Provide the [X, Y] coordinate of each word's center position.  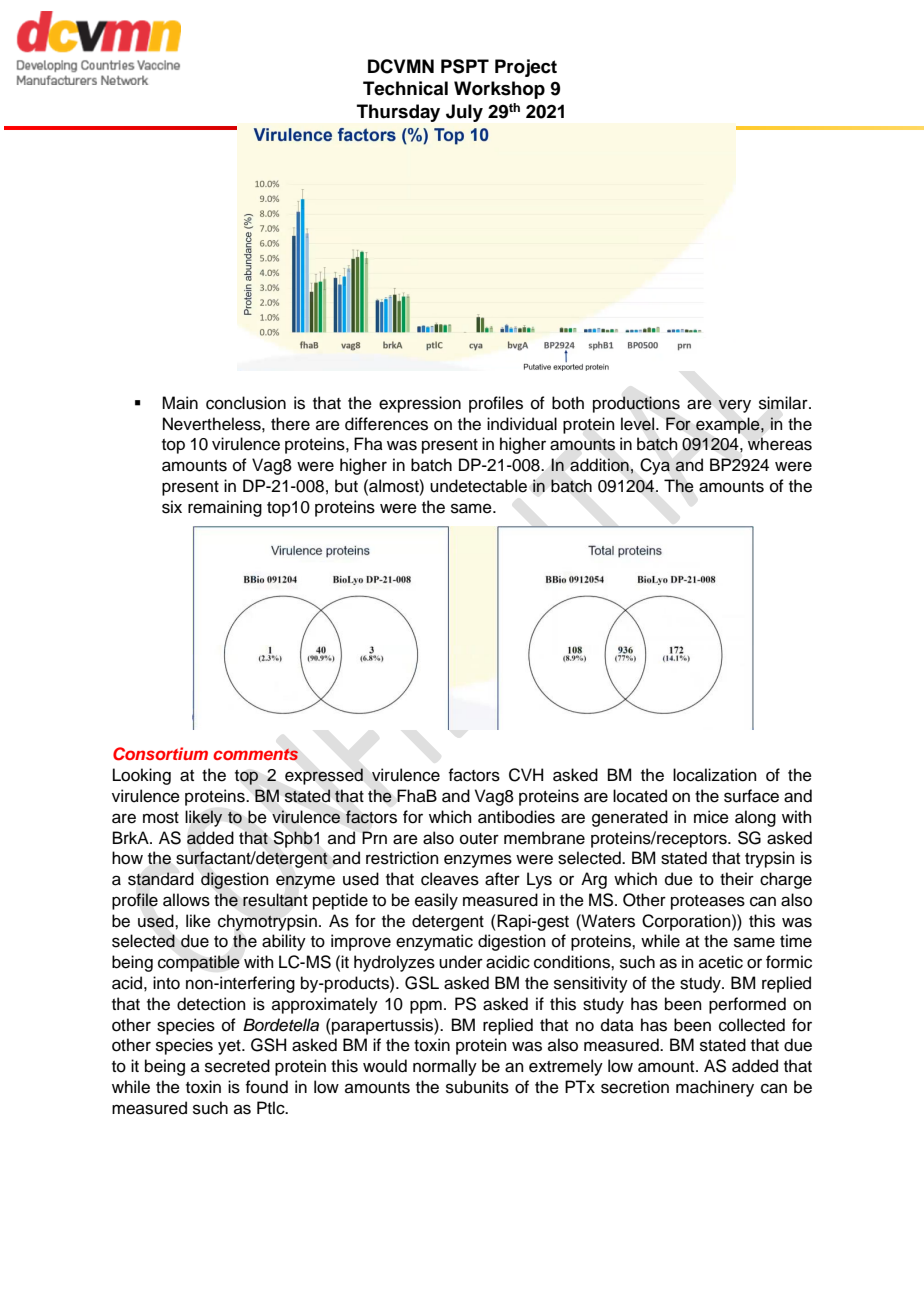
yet [230, 1047]
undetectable [478, 486]
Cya [655, 466]
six [172, 507]
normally [445, 1067]
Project [526, 68]
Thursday [398, 113]
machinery [715, 1088]
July [464, 113]
